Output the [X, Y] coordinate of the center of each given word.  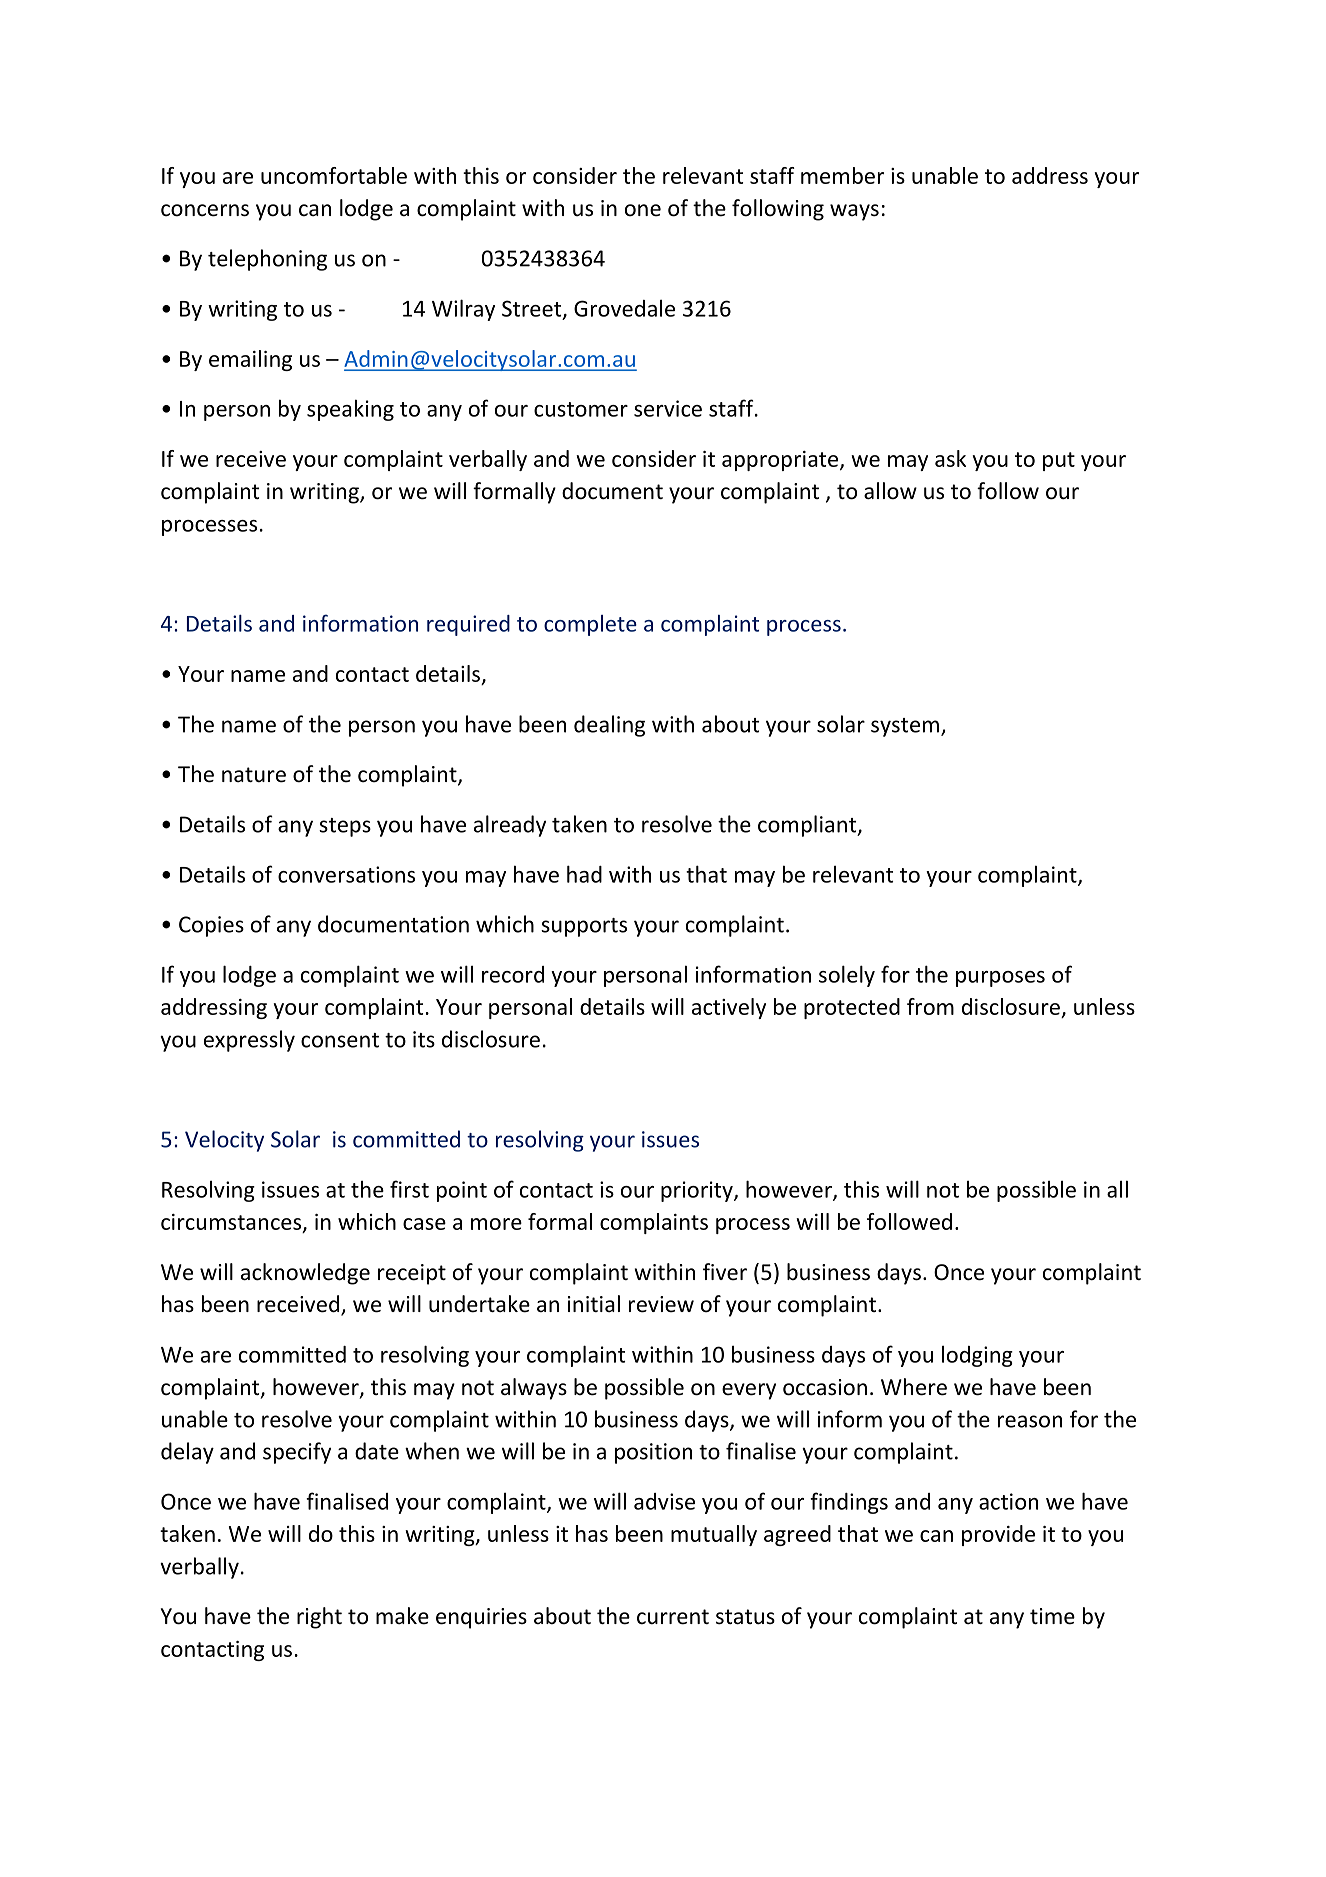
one [643, 210]
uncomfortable [334, 175]
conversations [346, 874]
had [584, 874]
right [319, 1618]
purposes [1000, 979]
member [842, 175]
